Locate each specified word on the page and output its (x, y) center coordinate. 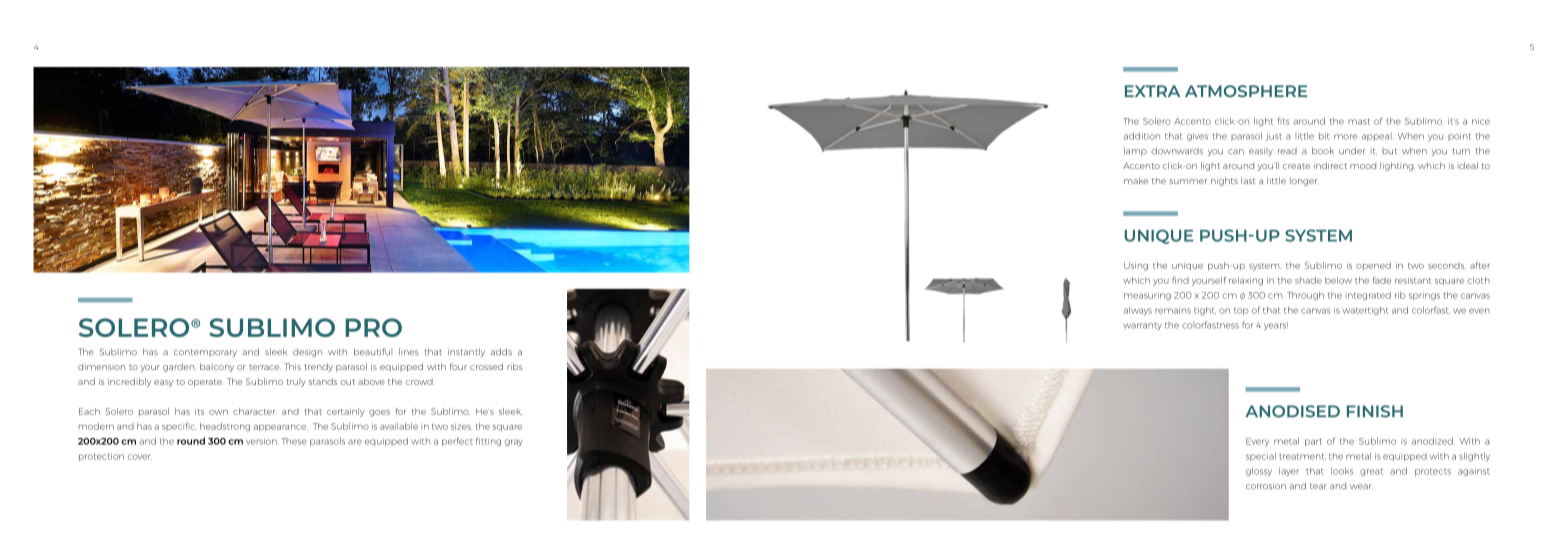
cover (140, 457)
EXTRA (1152, 91)
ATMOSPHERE (1246, 91)
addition (1142, 136)
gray (514, 443)
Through (1305, 296)
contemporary (205, 353)
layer (1289, 472)
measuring (1147, 296)
